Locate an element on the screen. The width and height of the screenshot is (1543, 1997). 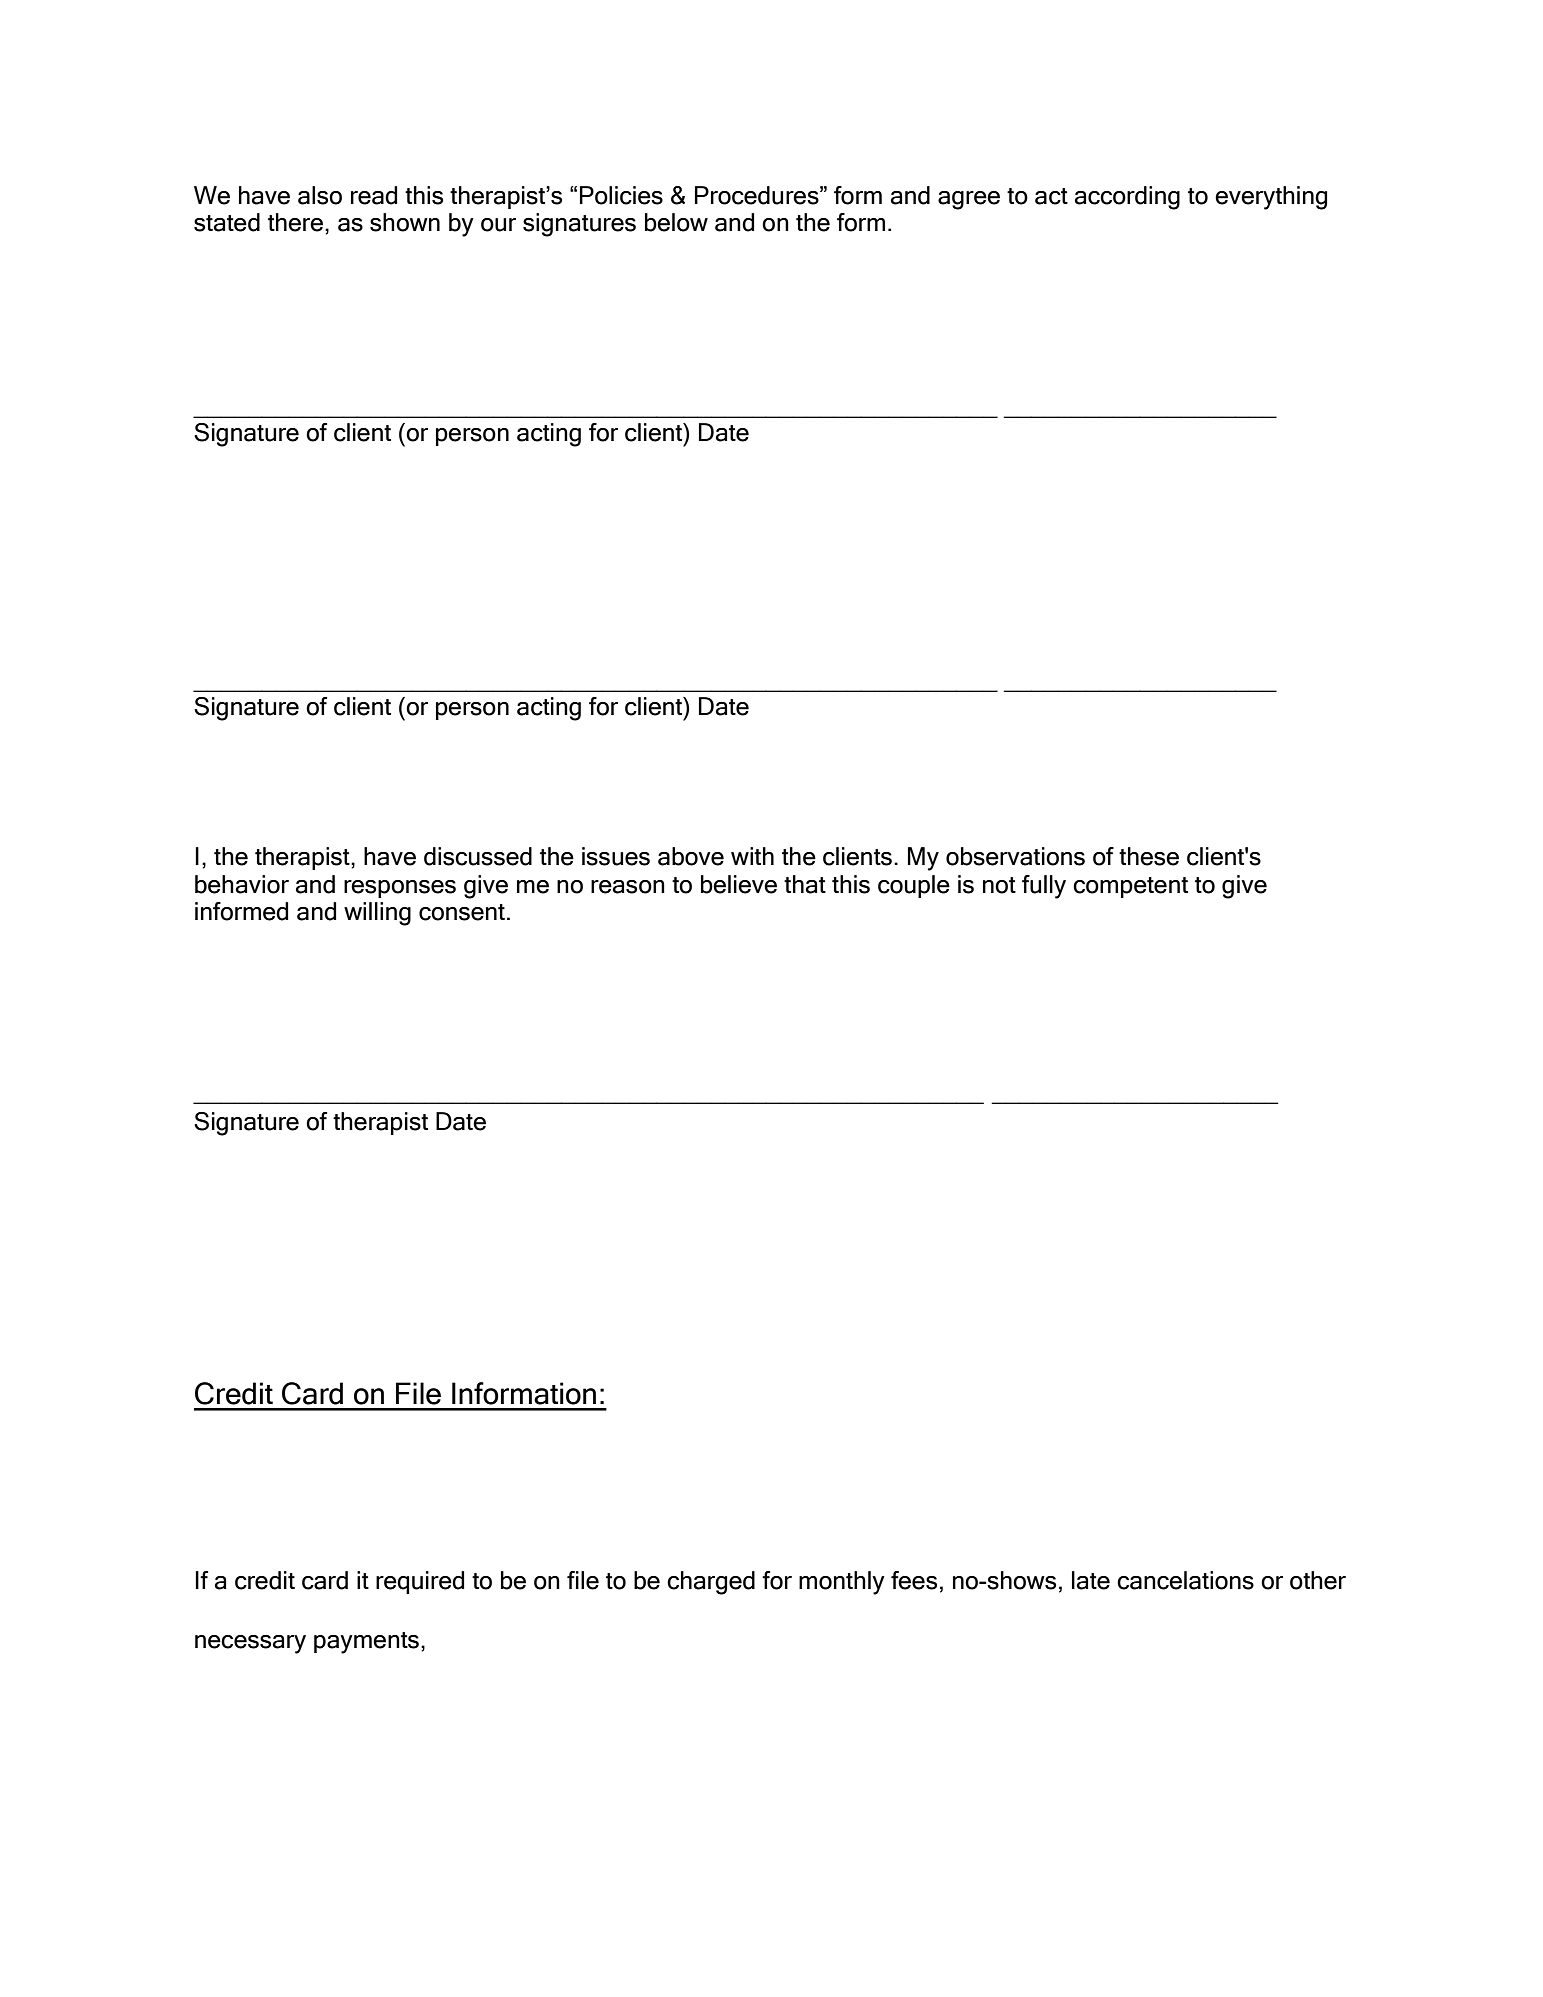
shown is located at coordinates (405, 222).
